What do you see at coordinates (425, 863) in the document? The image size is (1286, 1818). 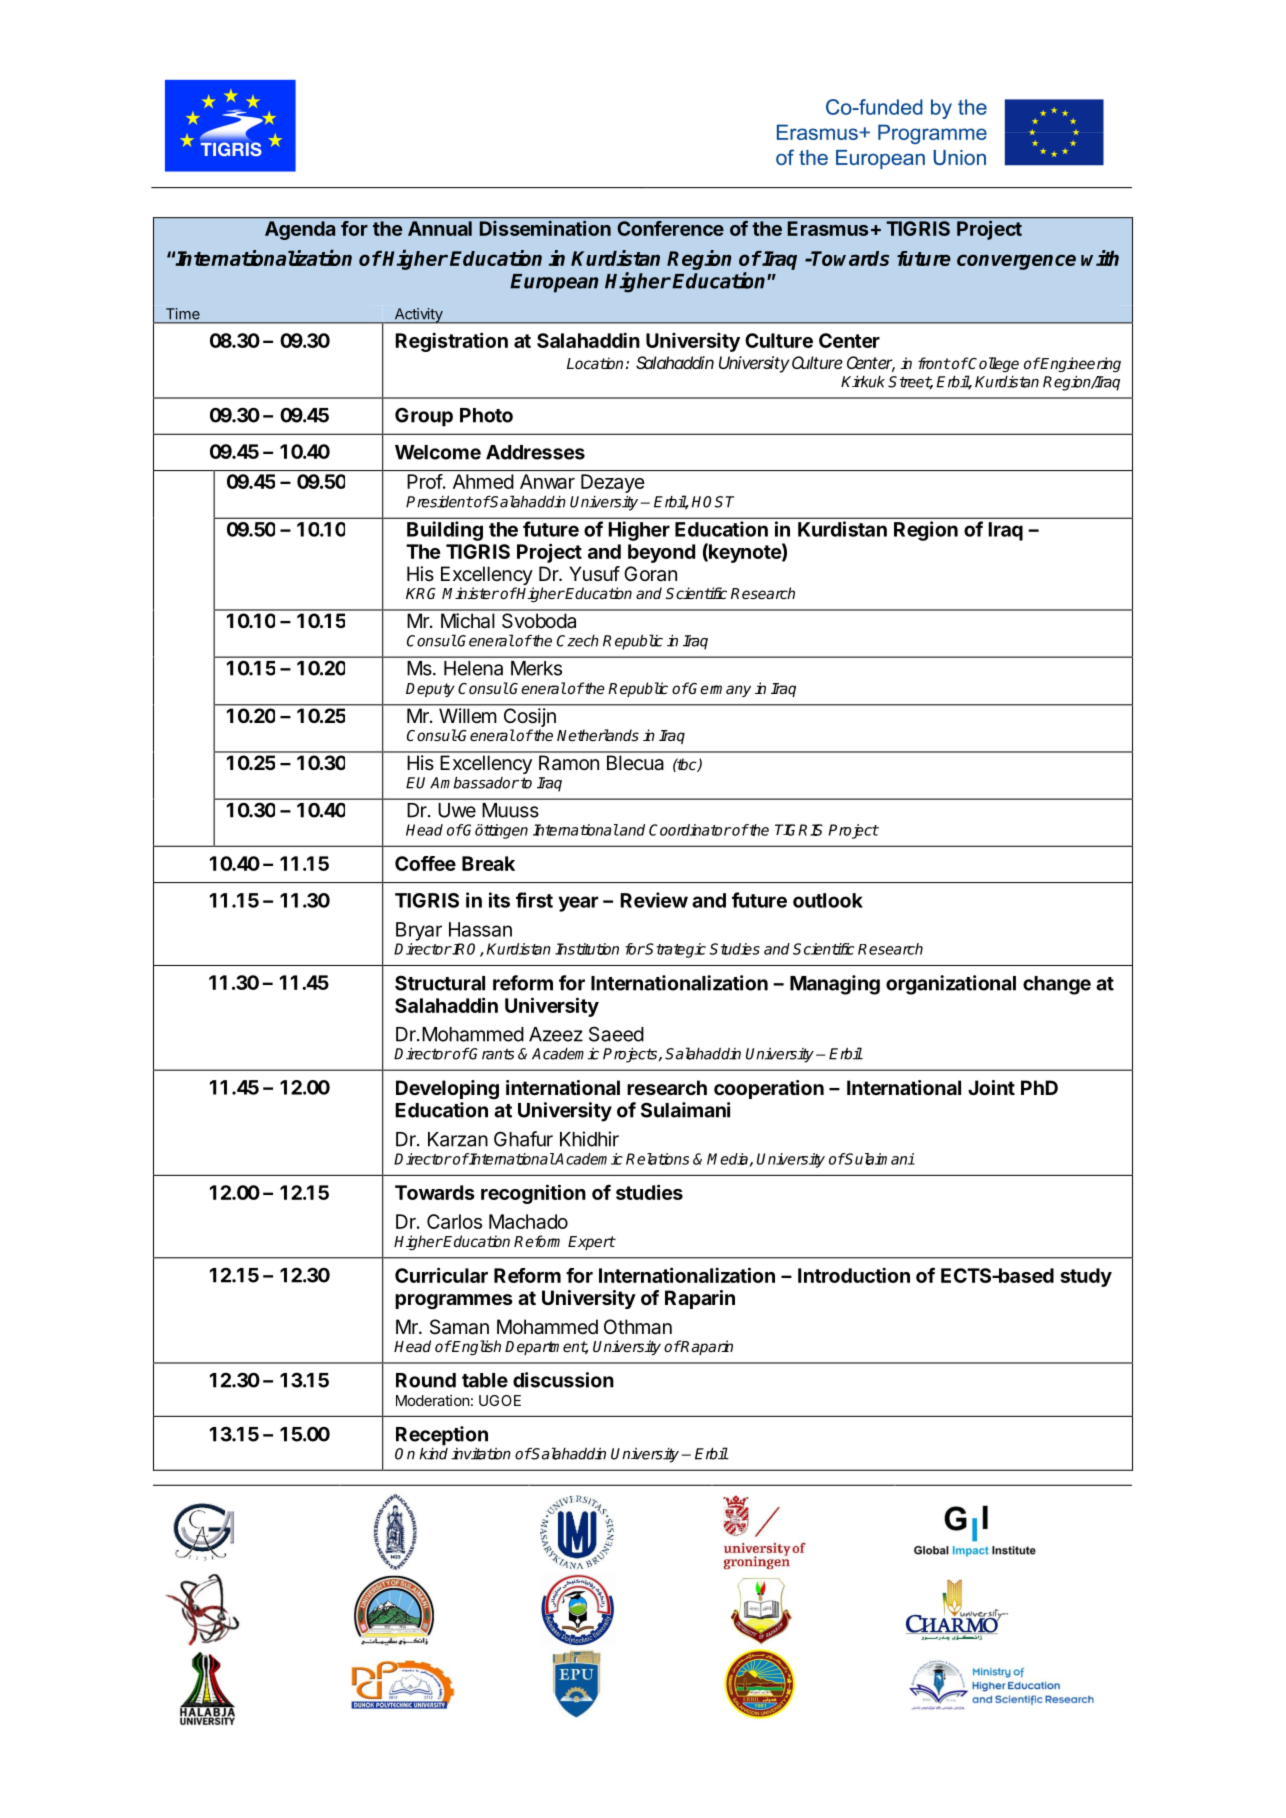 I see `Coffee` at bounding box center [425, 863].
